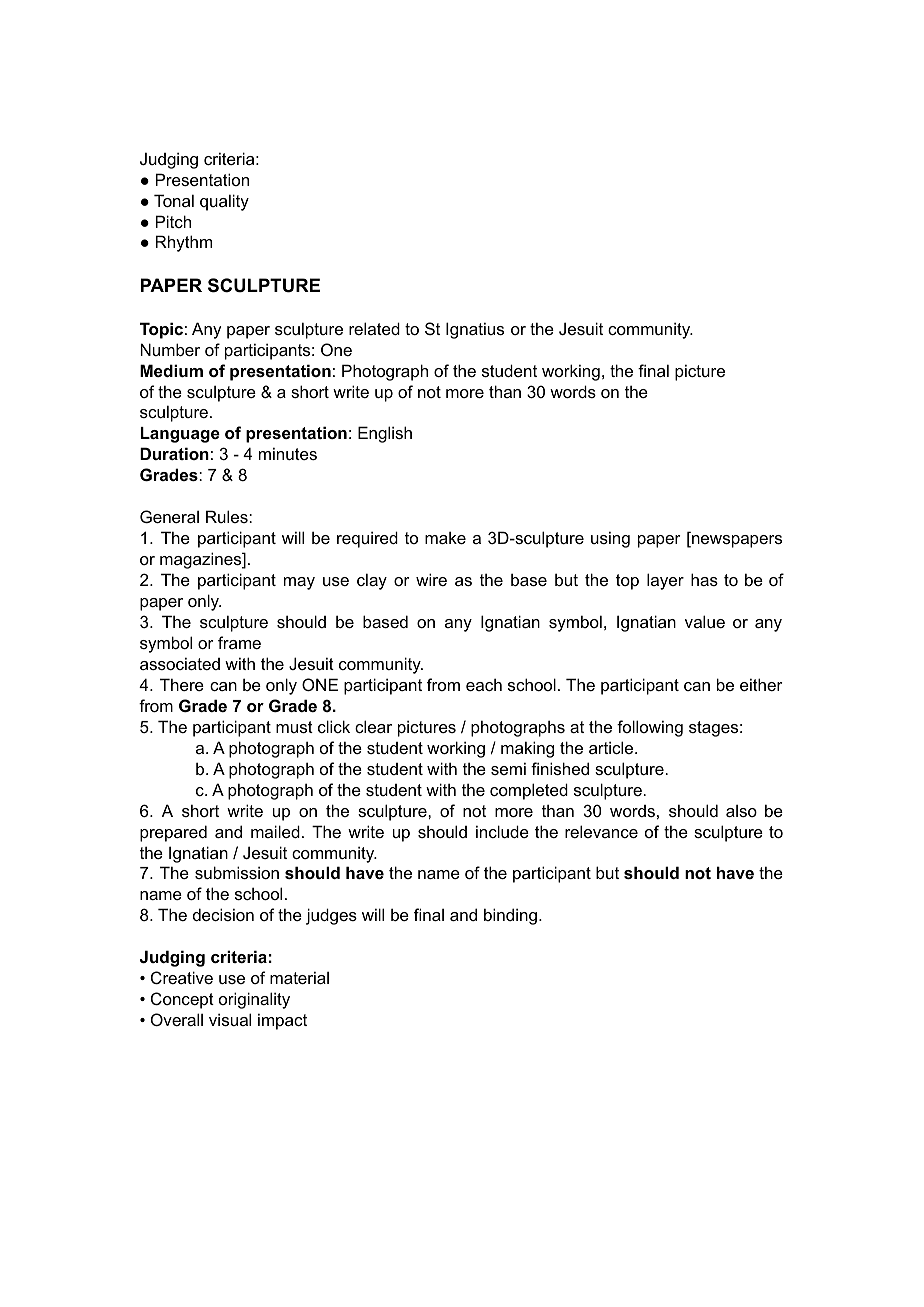  What do you see at coordinates (510, 916) in the screenshot?
I see `binding` at bounding box center [510, 916].
